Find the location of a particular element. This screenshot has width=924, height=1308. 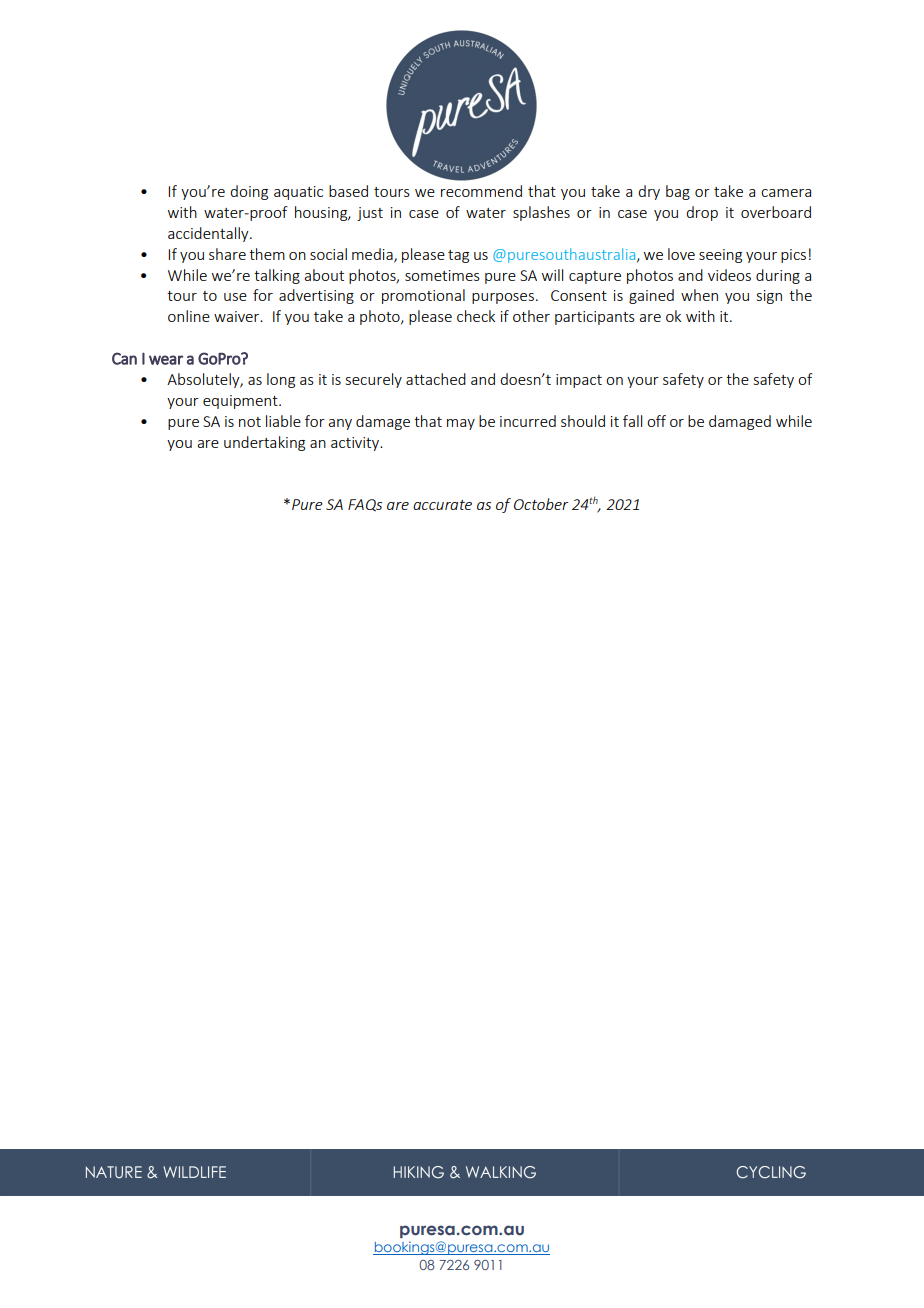

October is located at coordinates (541, 504).
